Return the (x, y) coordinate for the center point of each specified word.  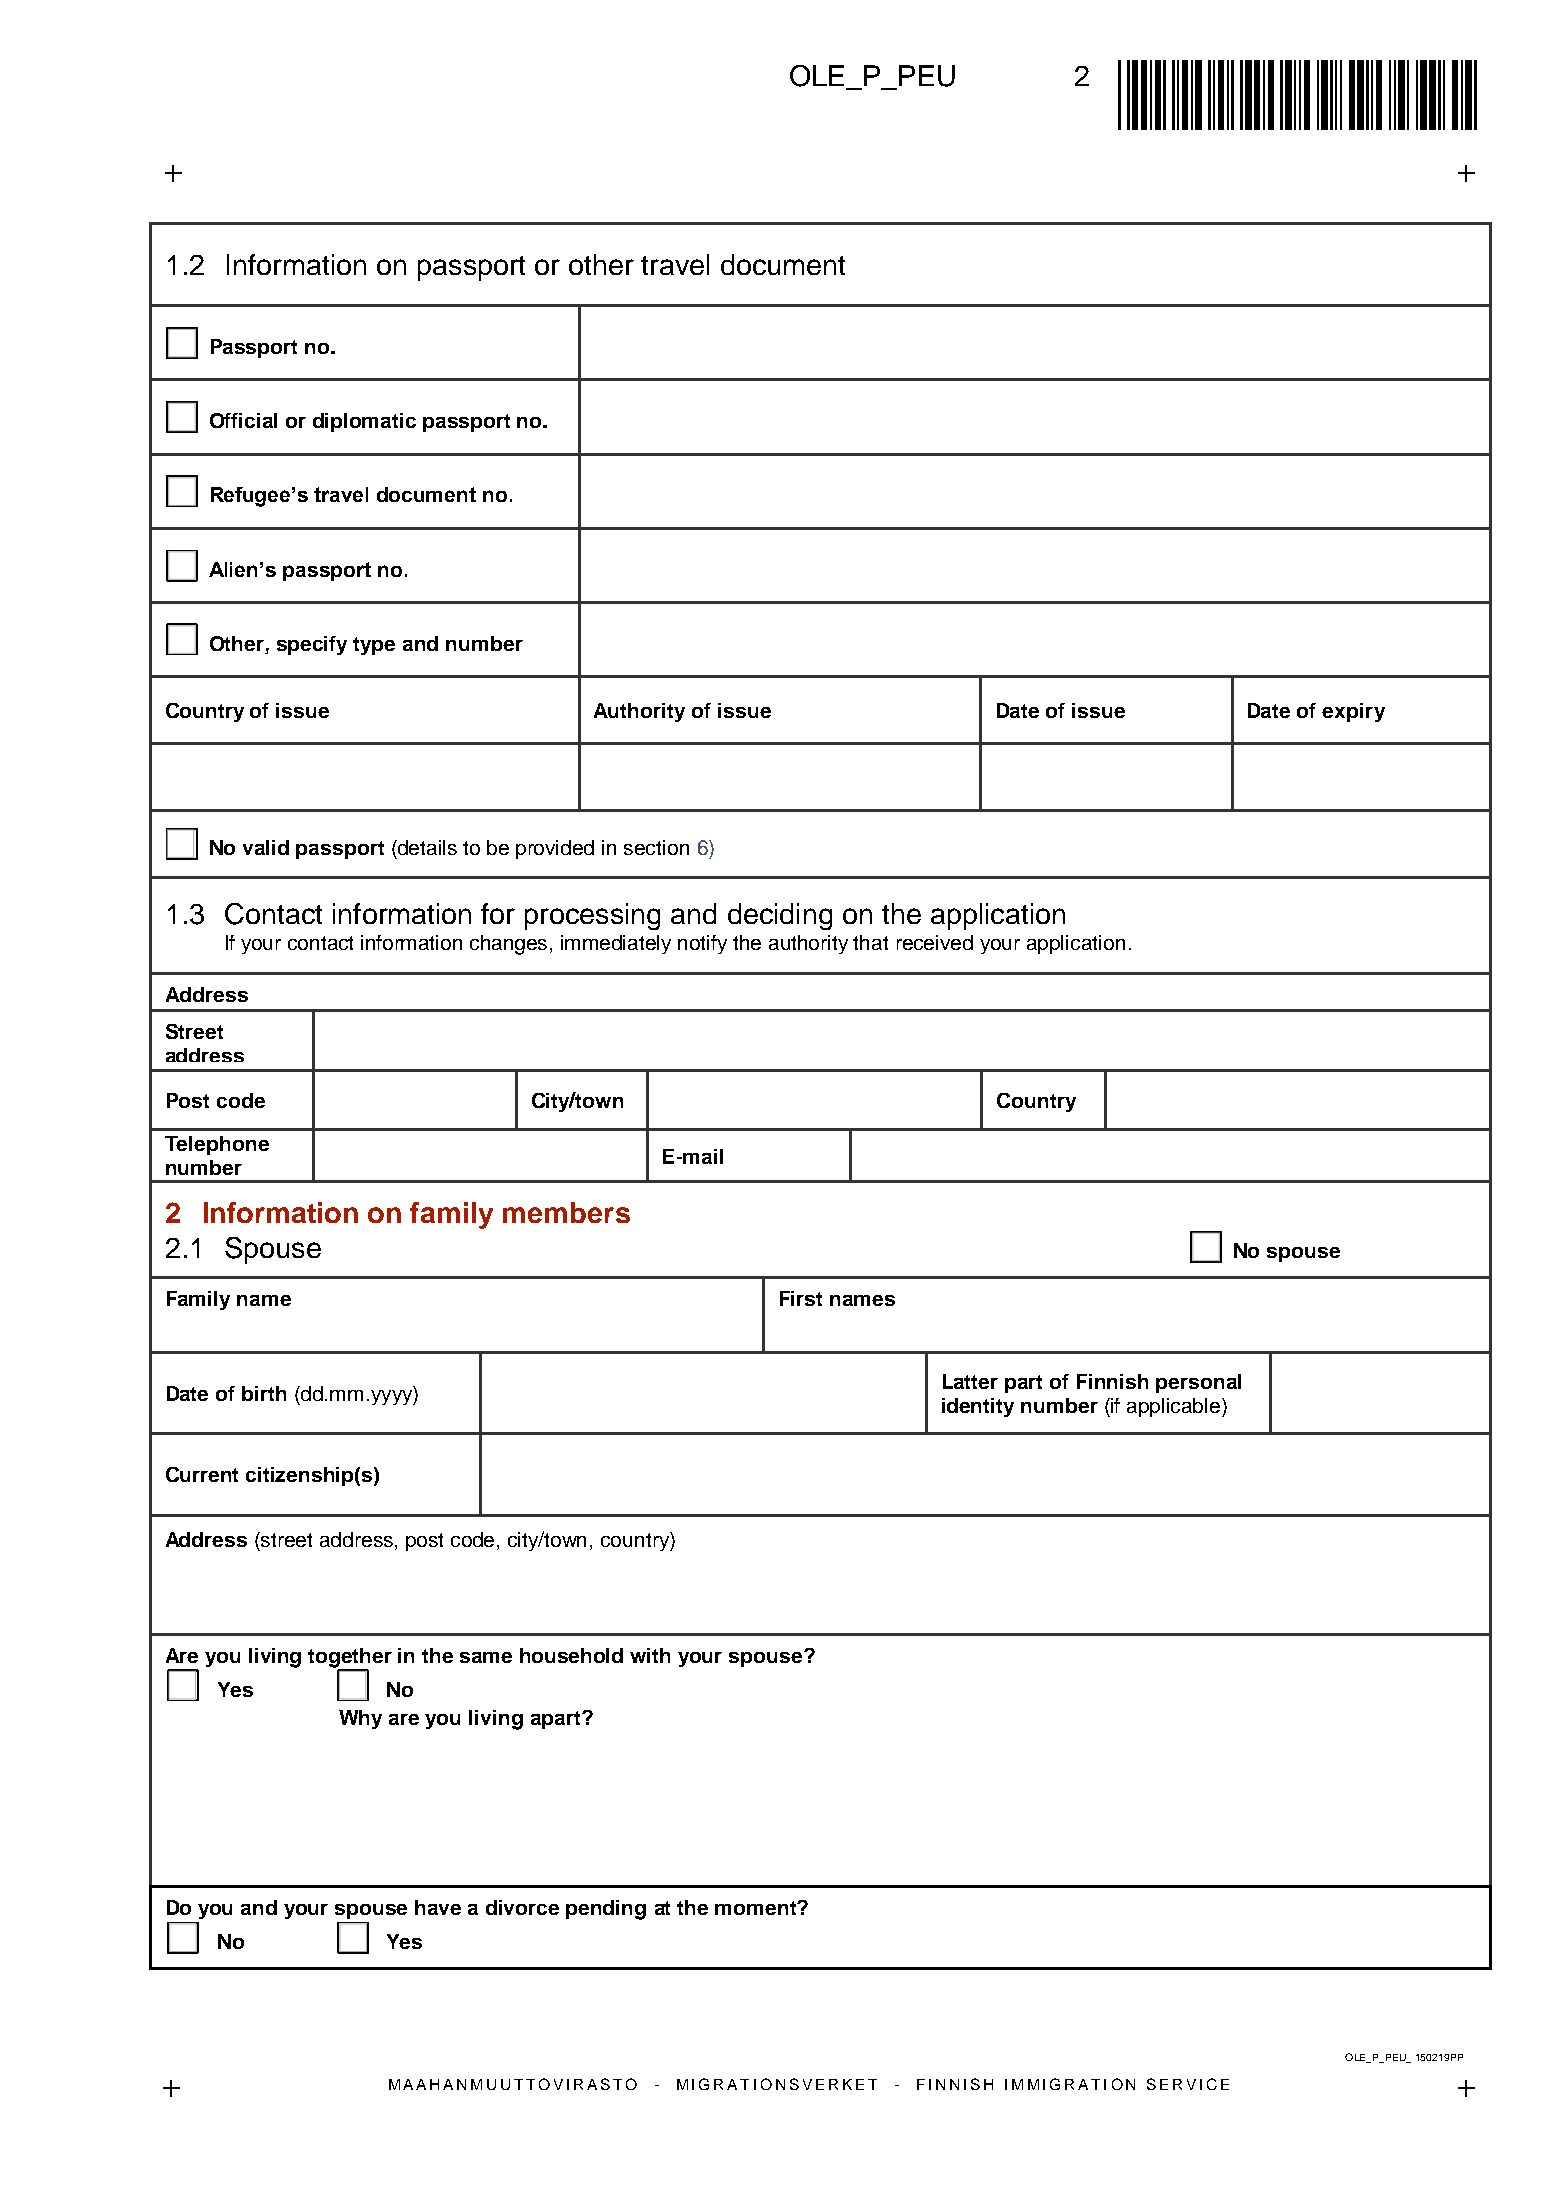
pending (606, 1910)
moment (757, 1908)
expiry (1353, 712)
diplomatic (364, 422)
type (374, 646)
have (438, 1907)
